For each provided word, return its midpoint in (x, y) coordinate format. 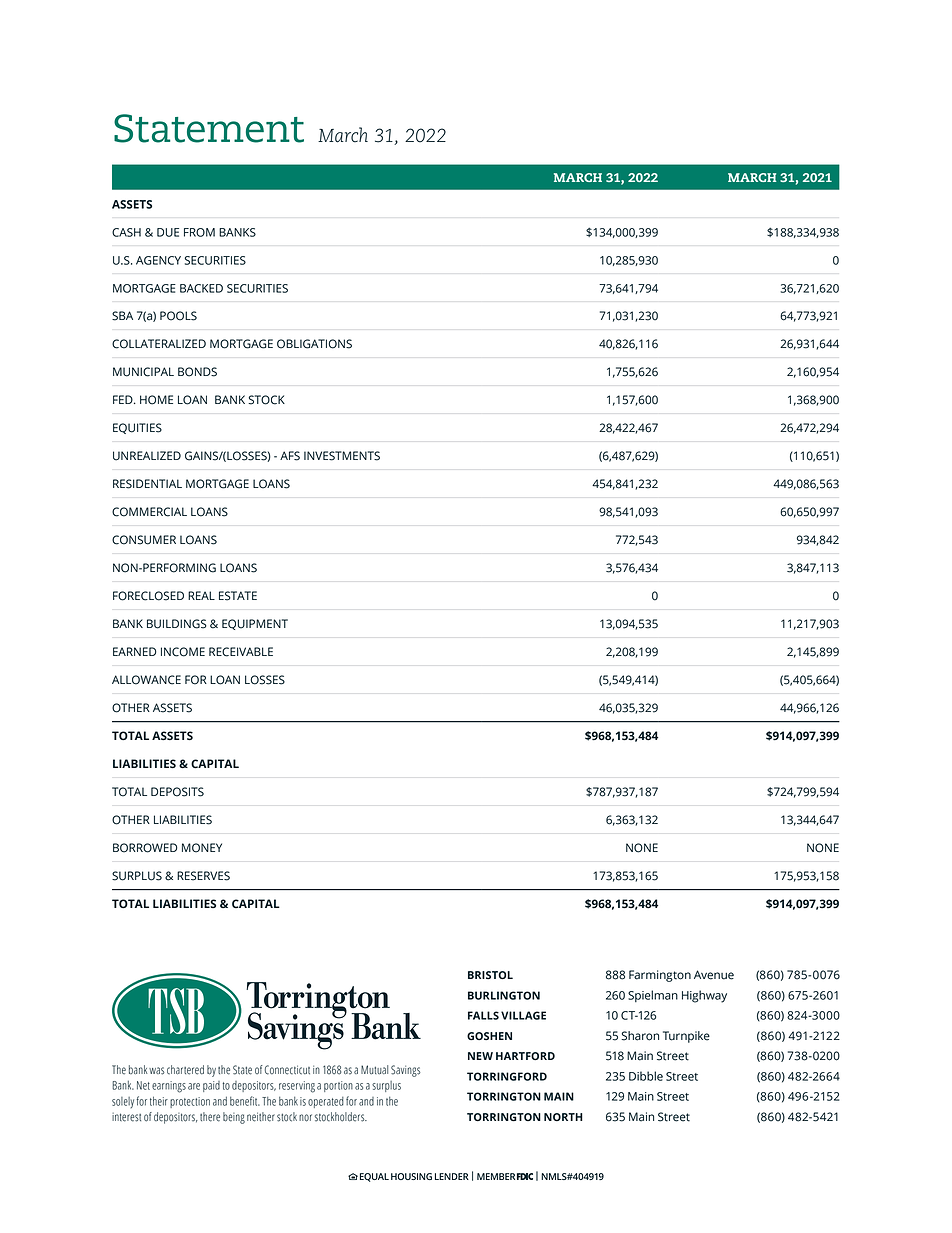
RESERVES (203, 876)
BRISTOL (490, 975)
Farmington (660, 976)
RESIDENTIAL (147, 484)
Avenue (714, 975)
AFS (290, 456)
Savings (405, 1071)
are (194, 1086)
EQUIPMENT (255, 624)
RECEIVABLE (241, 652)
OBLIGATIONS (314, 344)
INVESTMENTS (342, 456)
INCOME (183, 652)
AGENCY (158, 260)
